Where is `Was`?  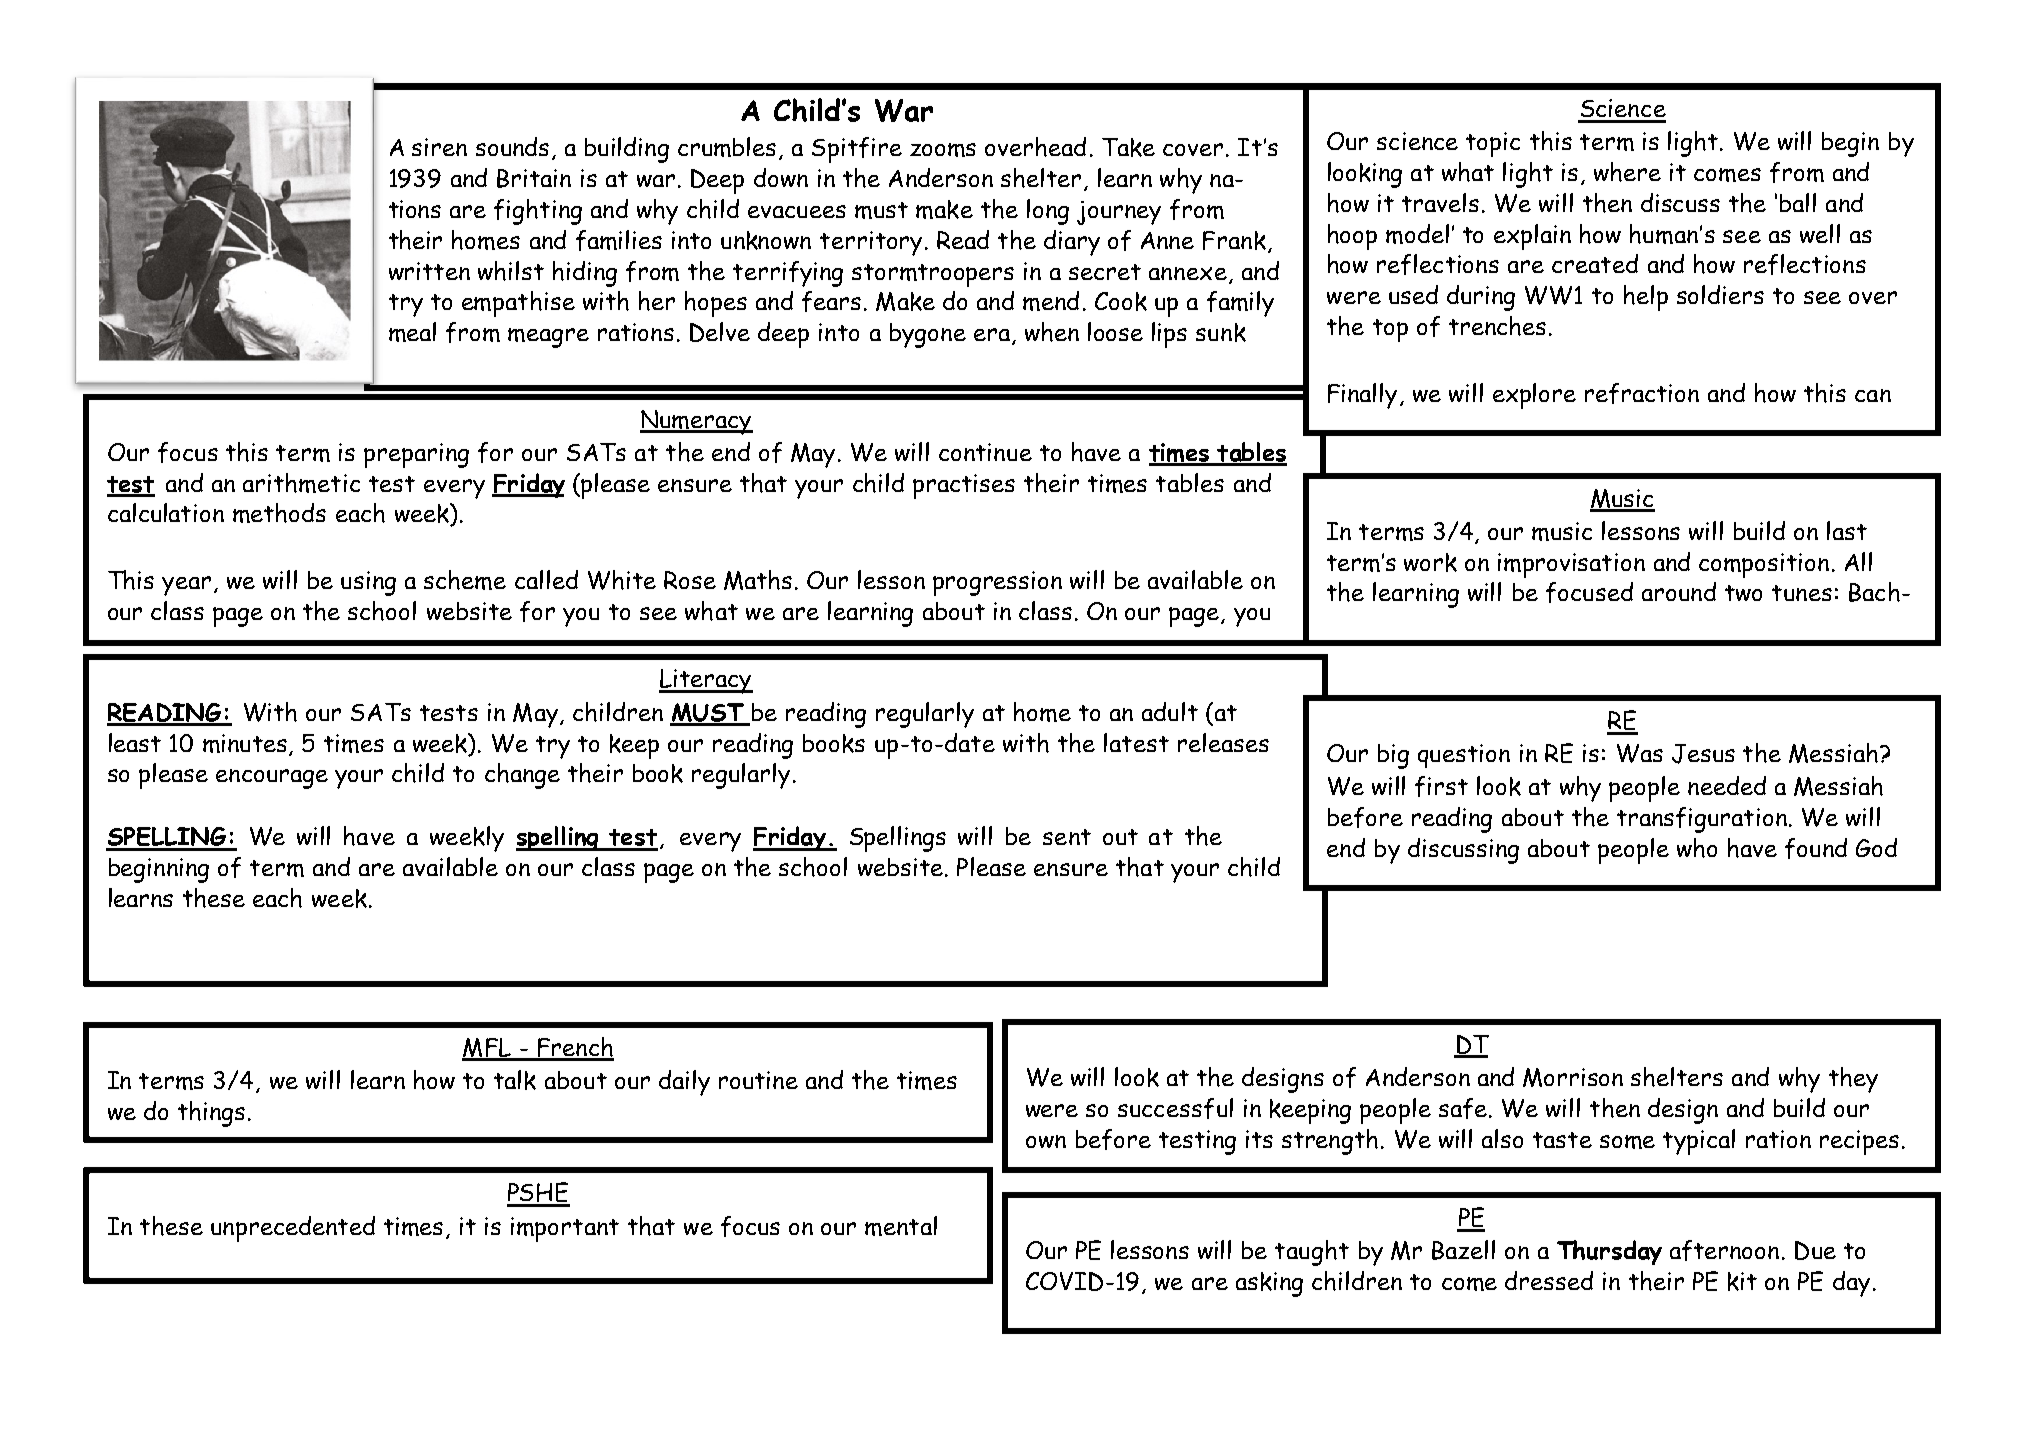 Was is located at coordinates (1640, 753).
